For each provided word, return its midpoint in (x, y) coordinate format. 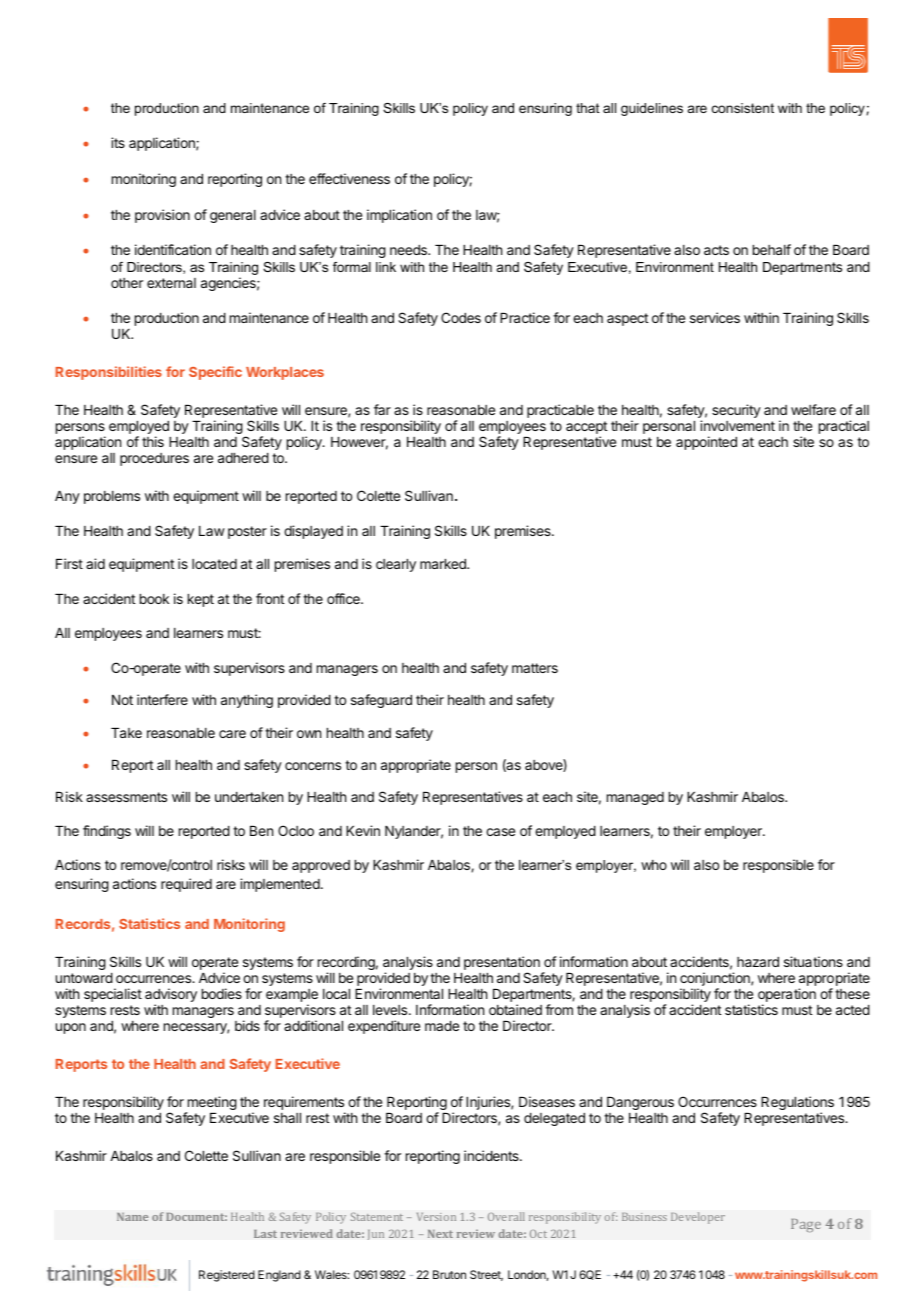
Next (440, 1234)
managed (635, 798)
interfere (162, 699)
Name (132, 1217)
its (118, 142)
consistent (743, 108)
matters (535, 668)
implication (399, 216)
